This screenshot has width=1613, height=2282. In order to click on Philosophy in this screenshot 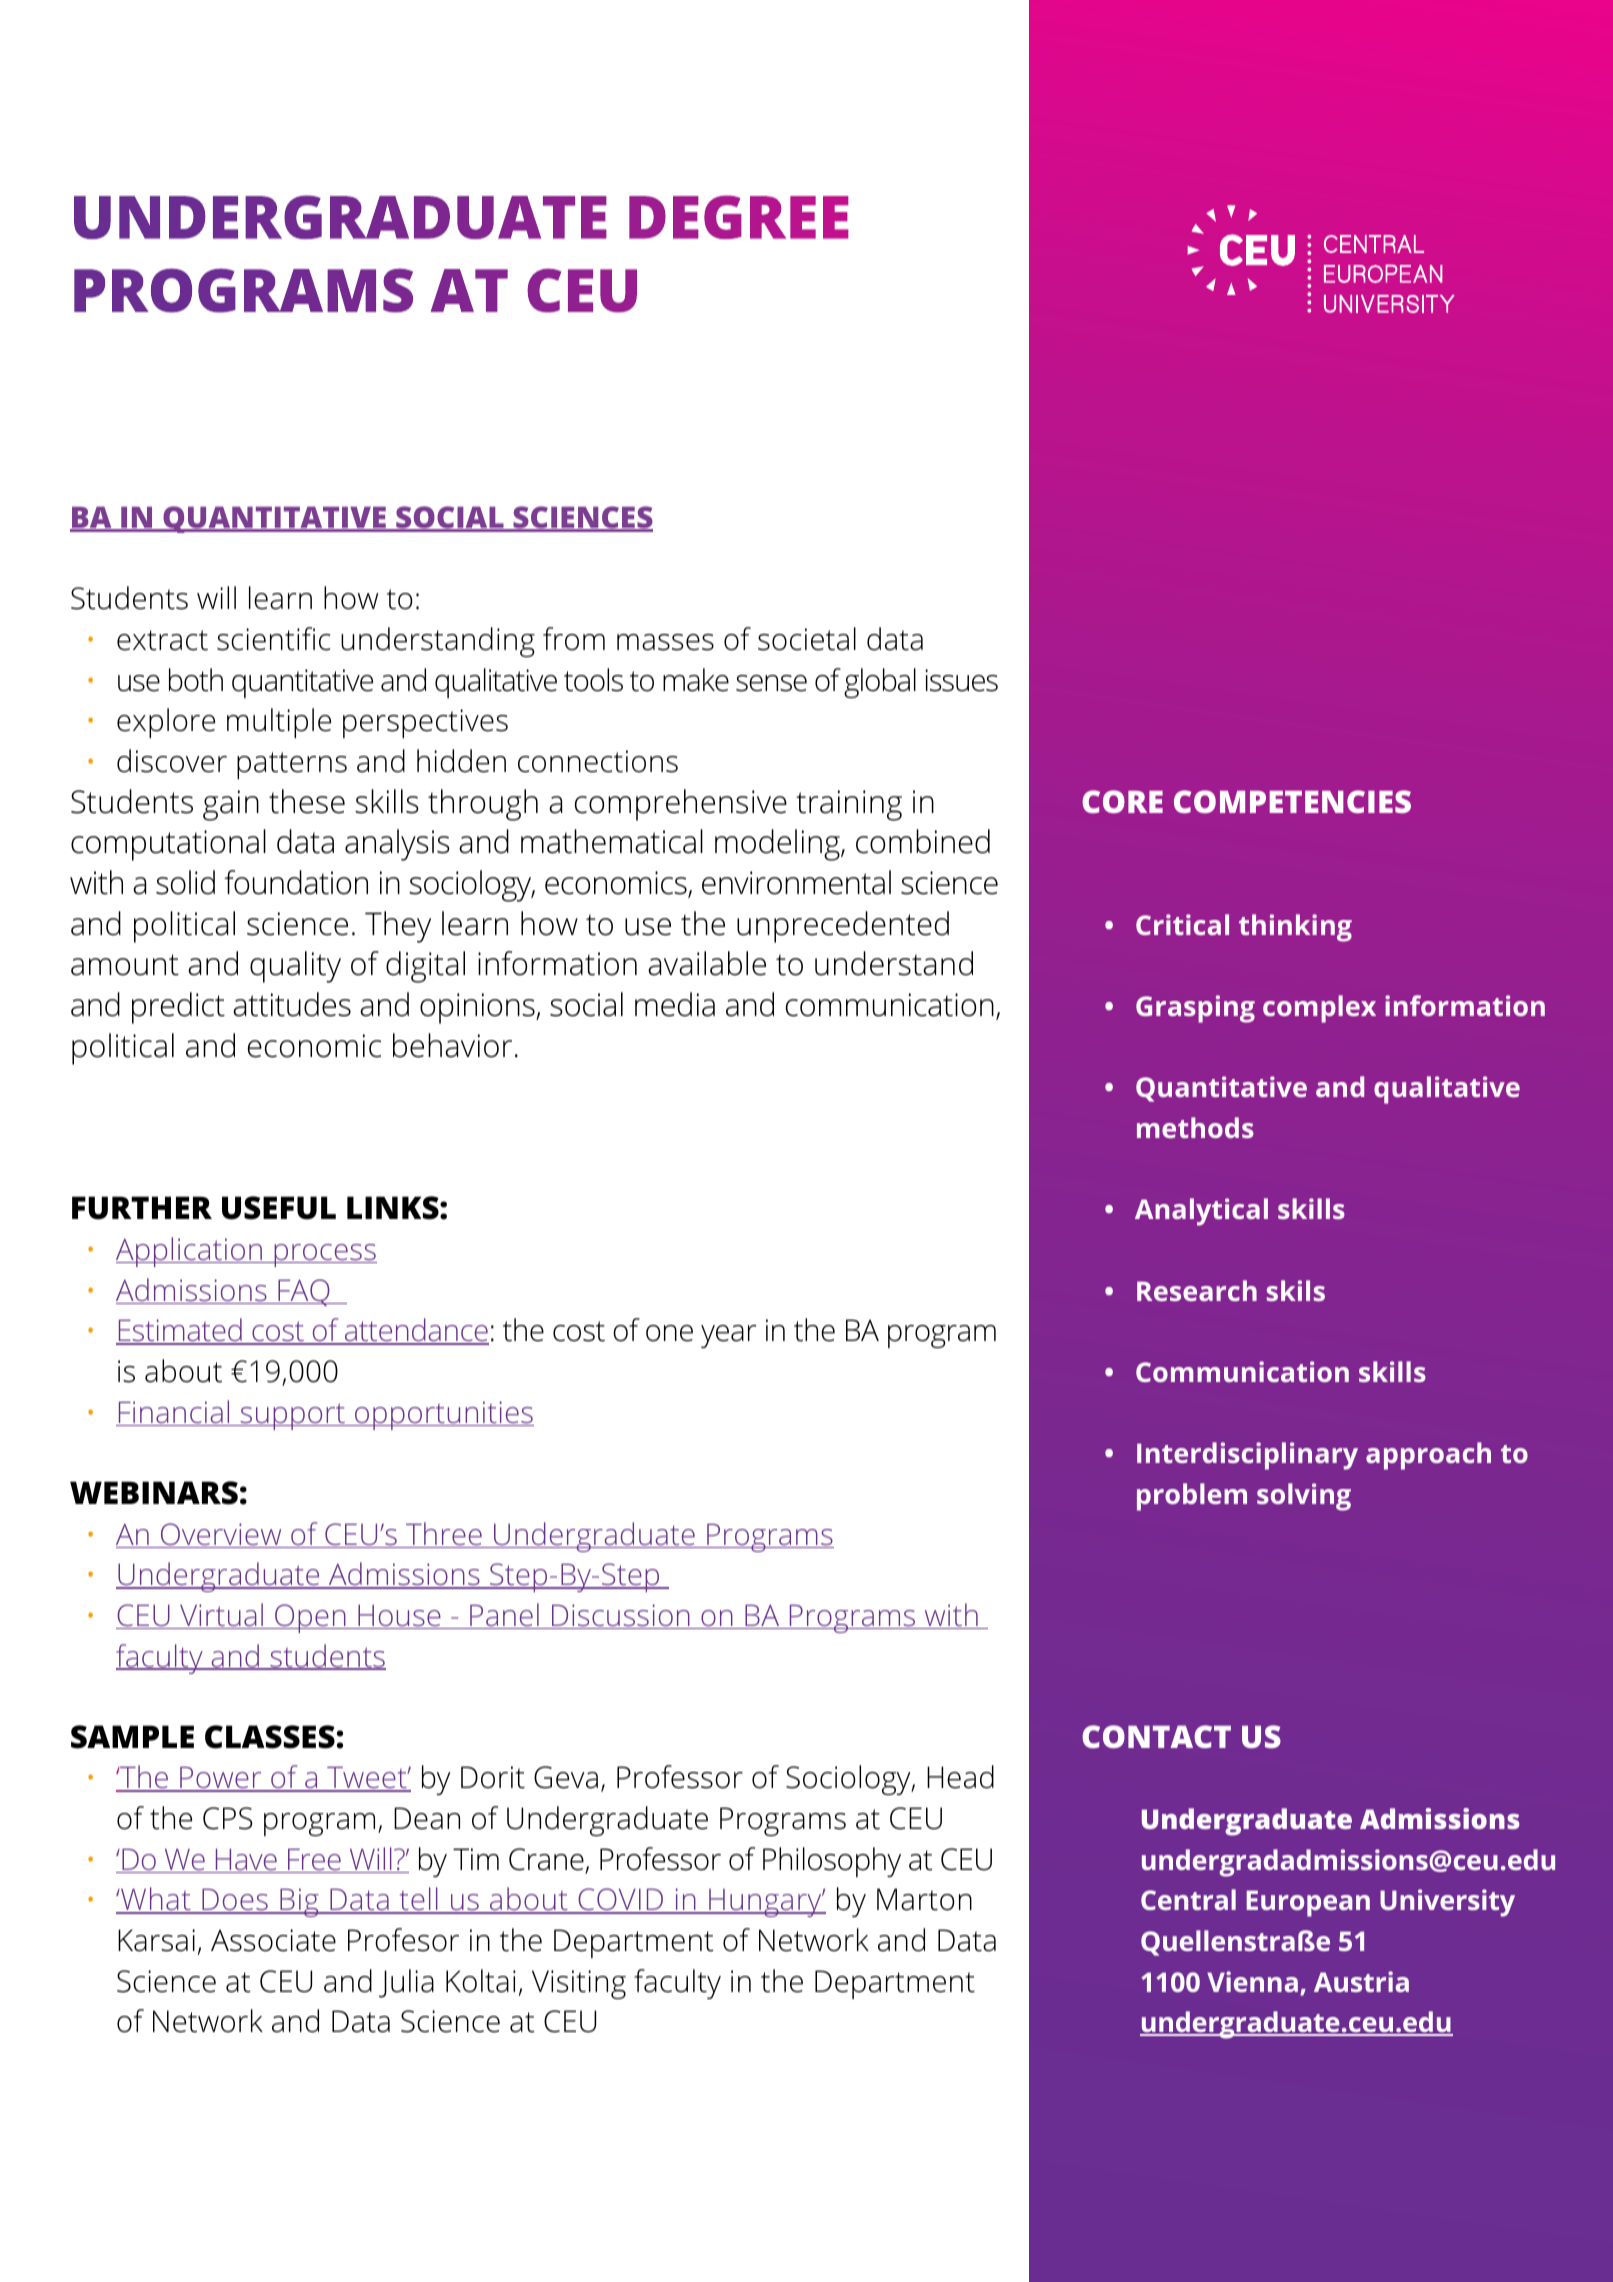, I will do `click(832, 1862)`.
